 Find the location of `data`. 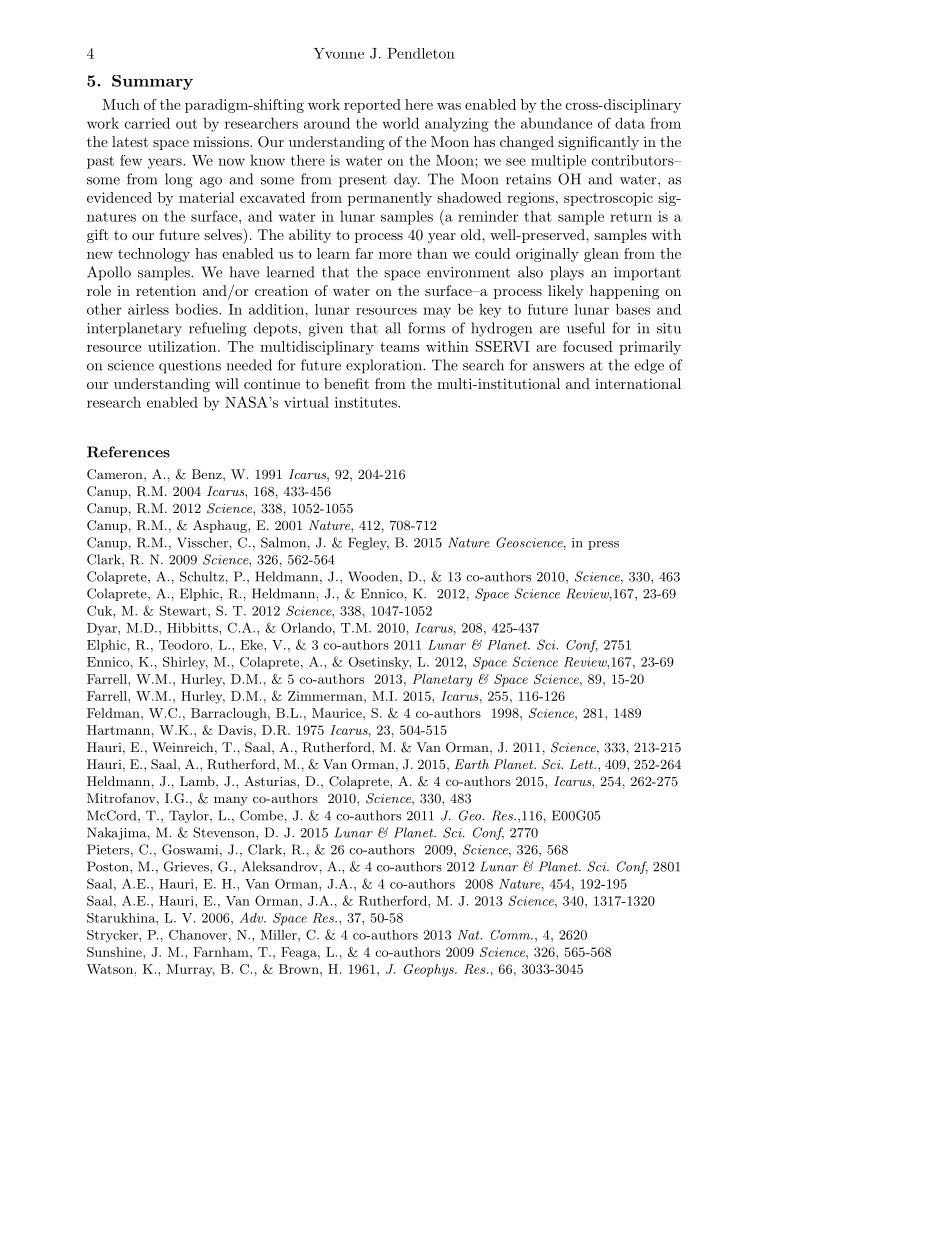

data is located at coordinates (630, 123).
